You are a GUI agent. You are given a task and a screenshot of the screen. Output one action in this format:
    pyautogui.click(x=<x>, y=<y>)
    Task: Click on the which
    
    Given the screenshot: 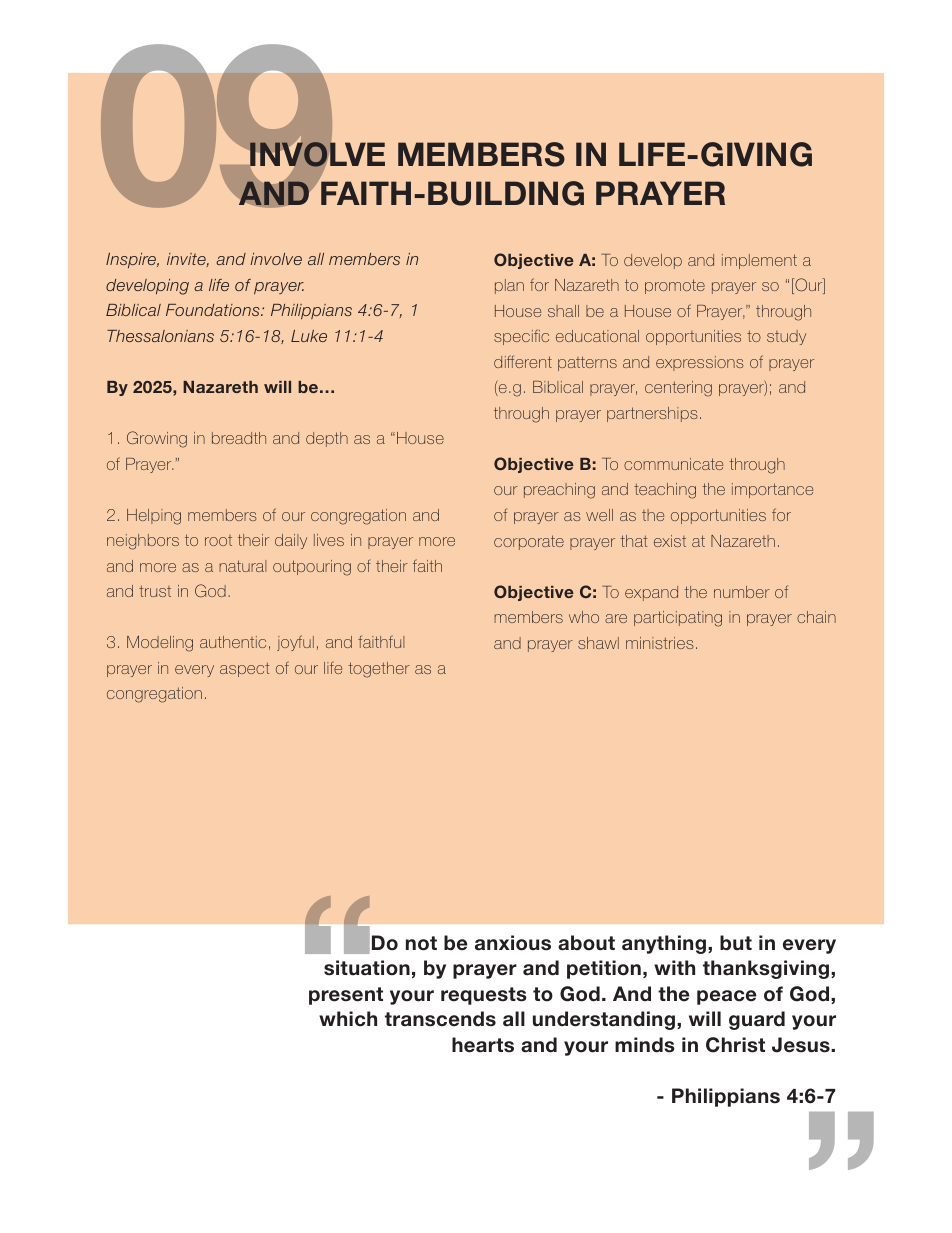 What is the action you would take?
    pyautogui.click(x=348, y=1019)
